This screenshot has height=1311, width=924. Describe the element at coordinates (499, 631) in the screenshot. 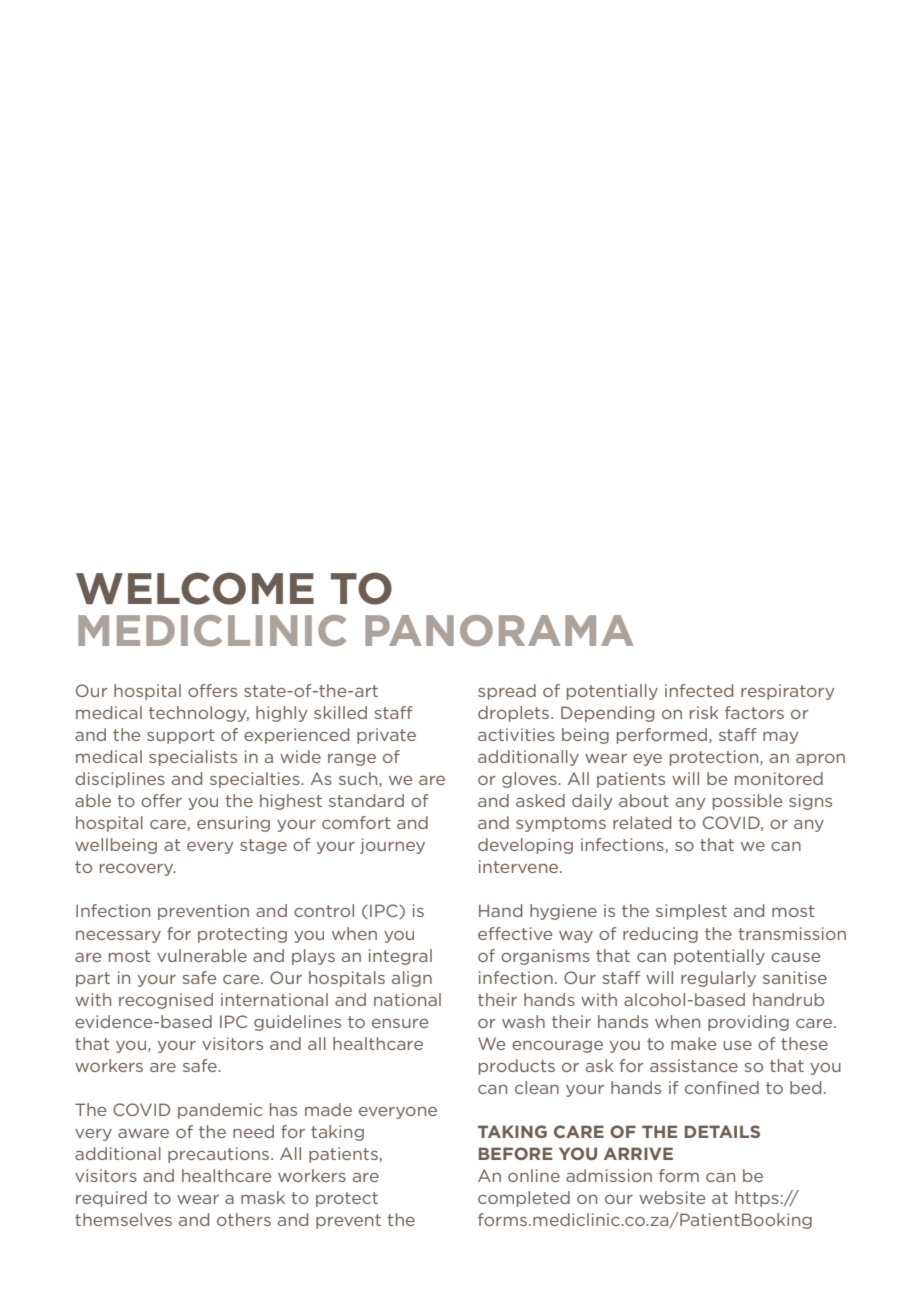

I see `PANORAMA` at that location.
